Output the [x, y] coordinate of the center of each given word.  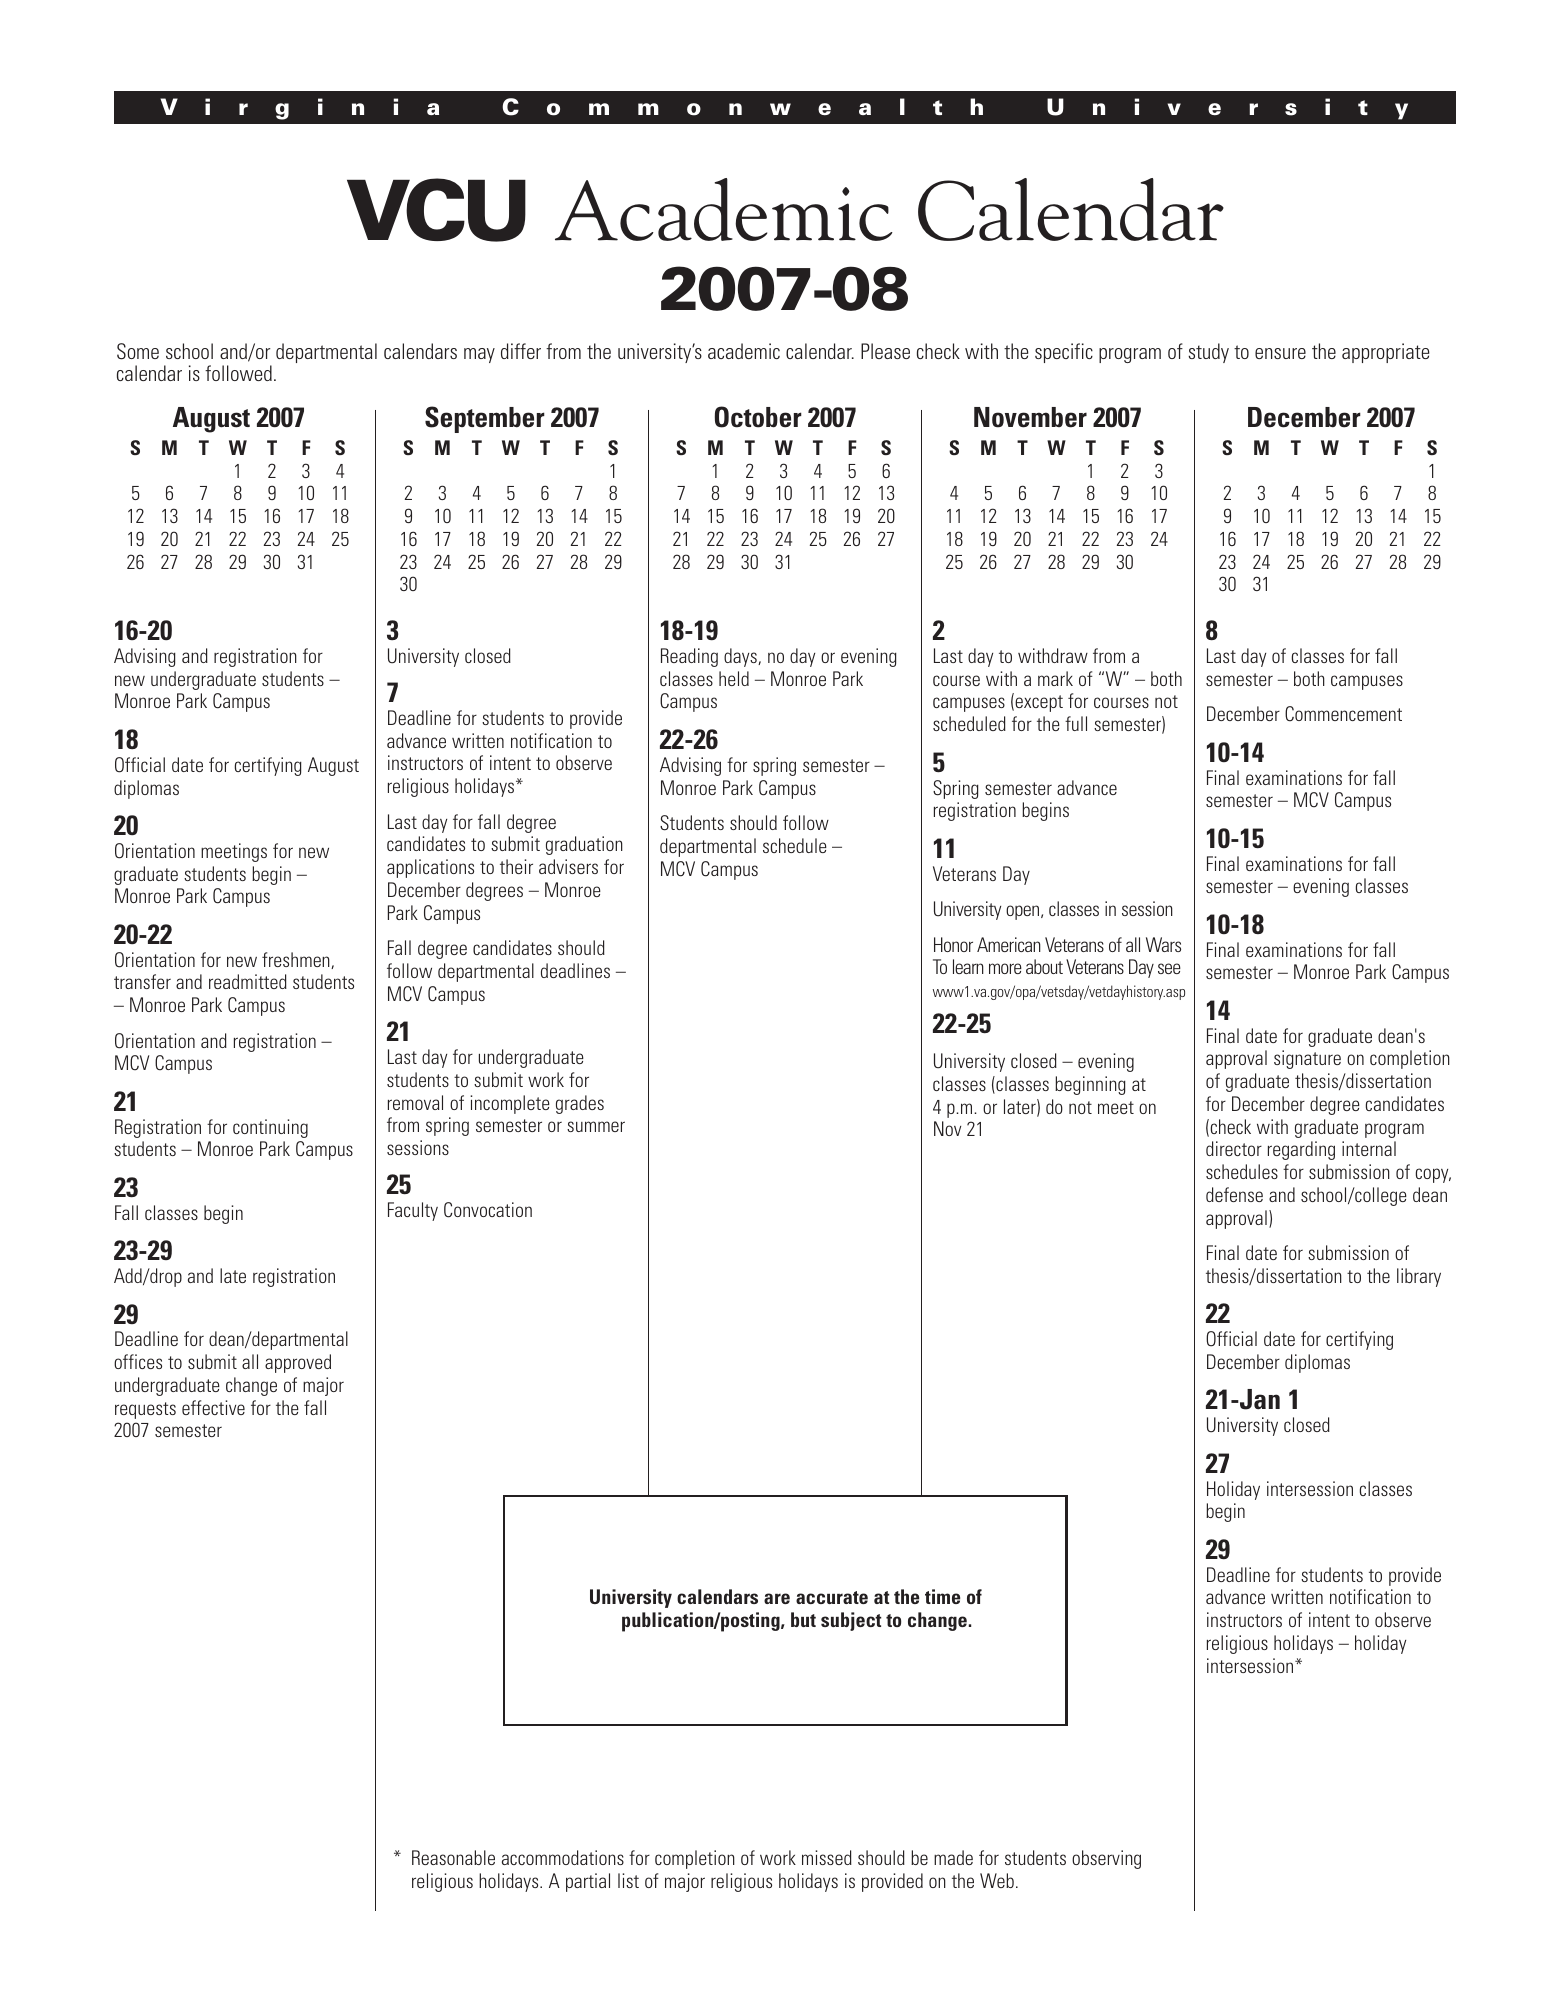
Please [885, 351]
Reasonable [453, 1857]
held [734, 678]
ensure [1280, 353]
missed [827, 1857]
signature [1307, 1059]
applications [430, 868]
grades [580, 1104]
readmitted [248, 981]
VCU [436, 210]
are [777, 1598]
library [1419, 1277]
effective [213, 1407]
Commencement [1343, 714]
